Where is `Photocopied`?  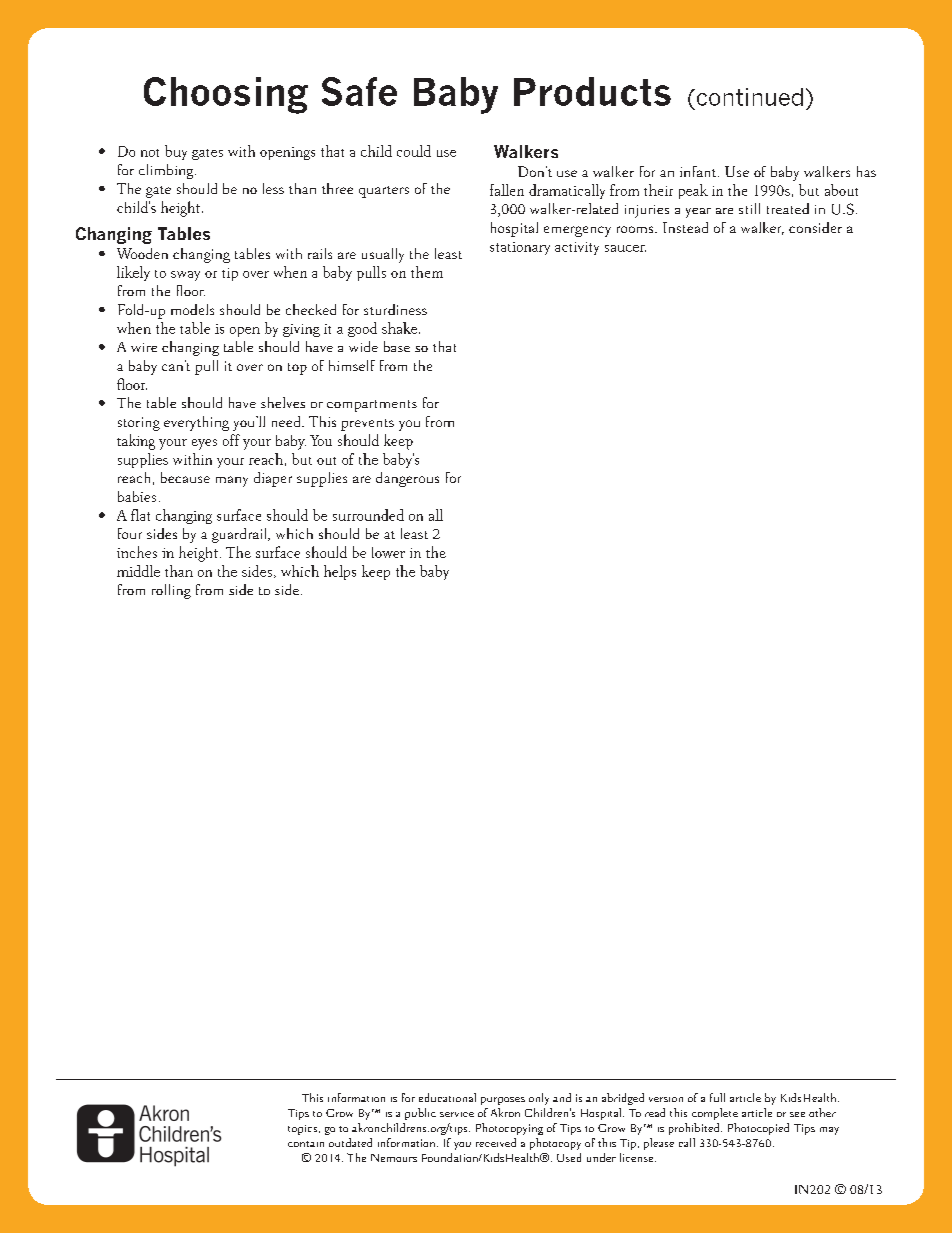 Photocopied is located at coordinates (758, 1129).
